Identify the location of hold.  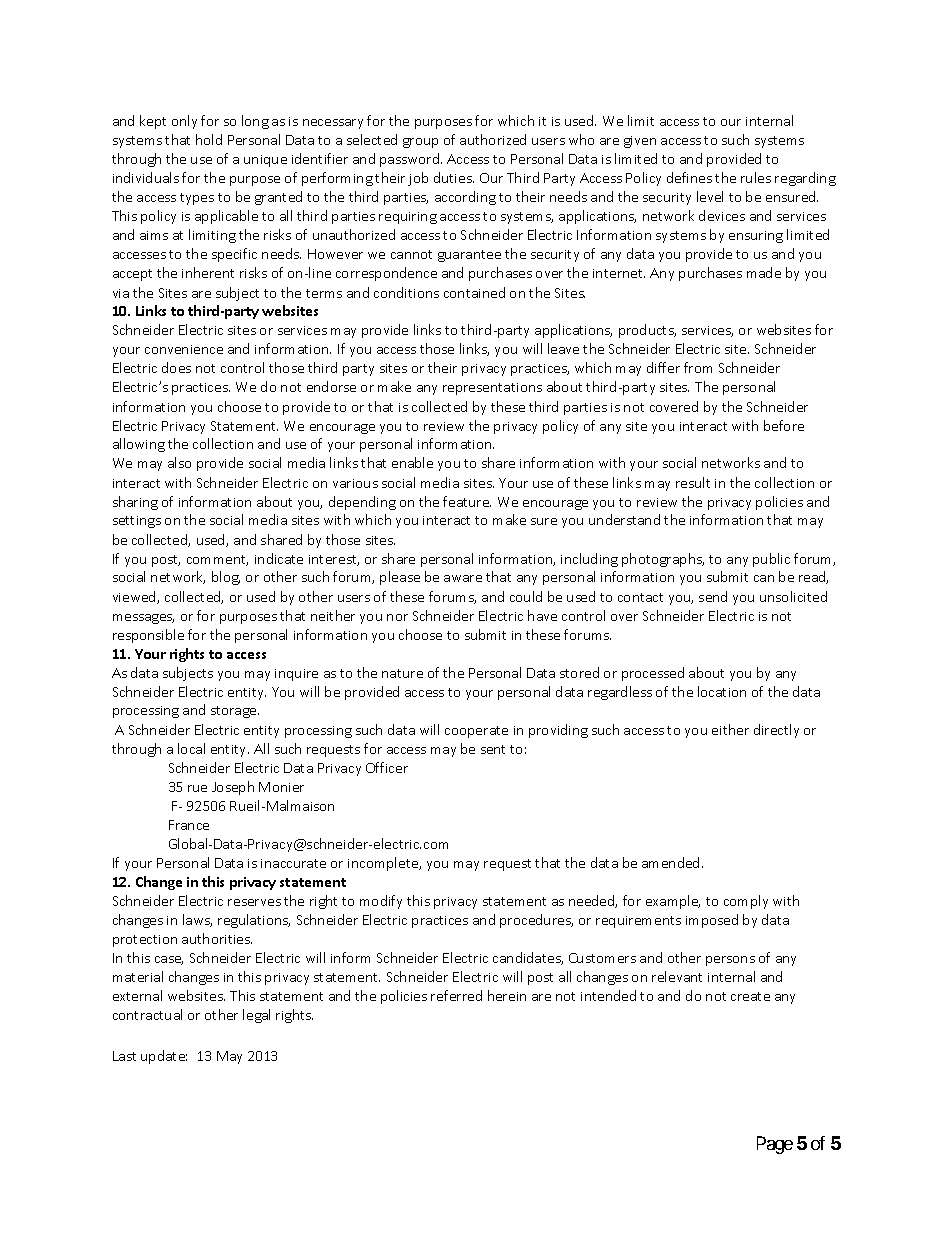
(209, 139).
